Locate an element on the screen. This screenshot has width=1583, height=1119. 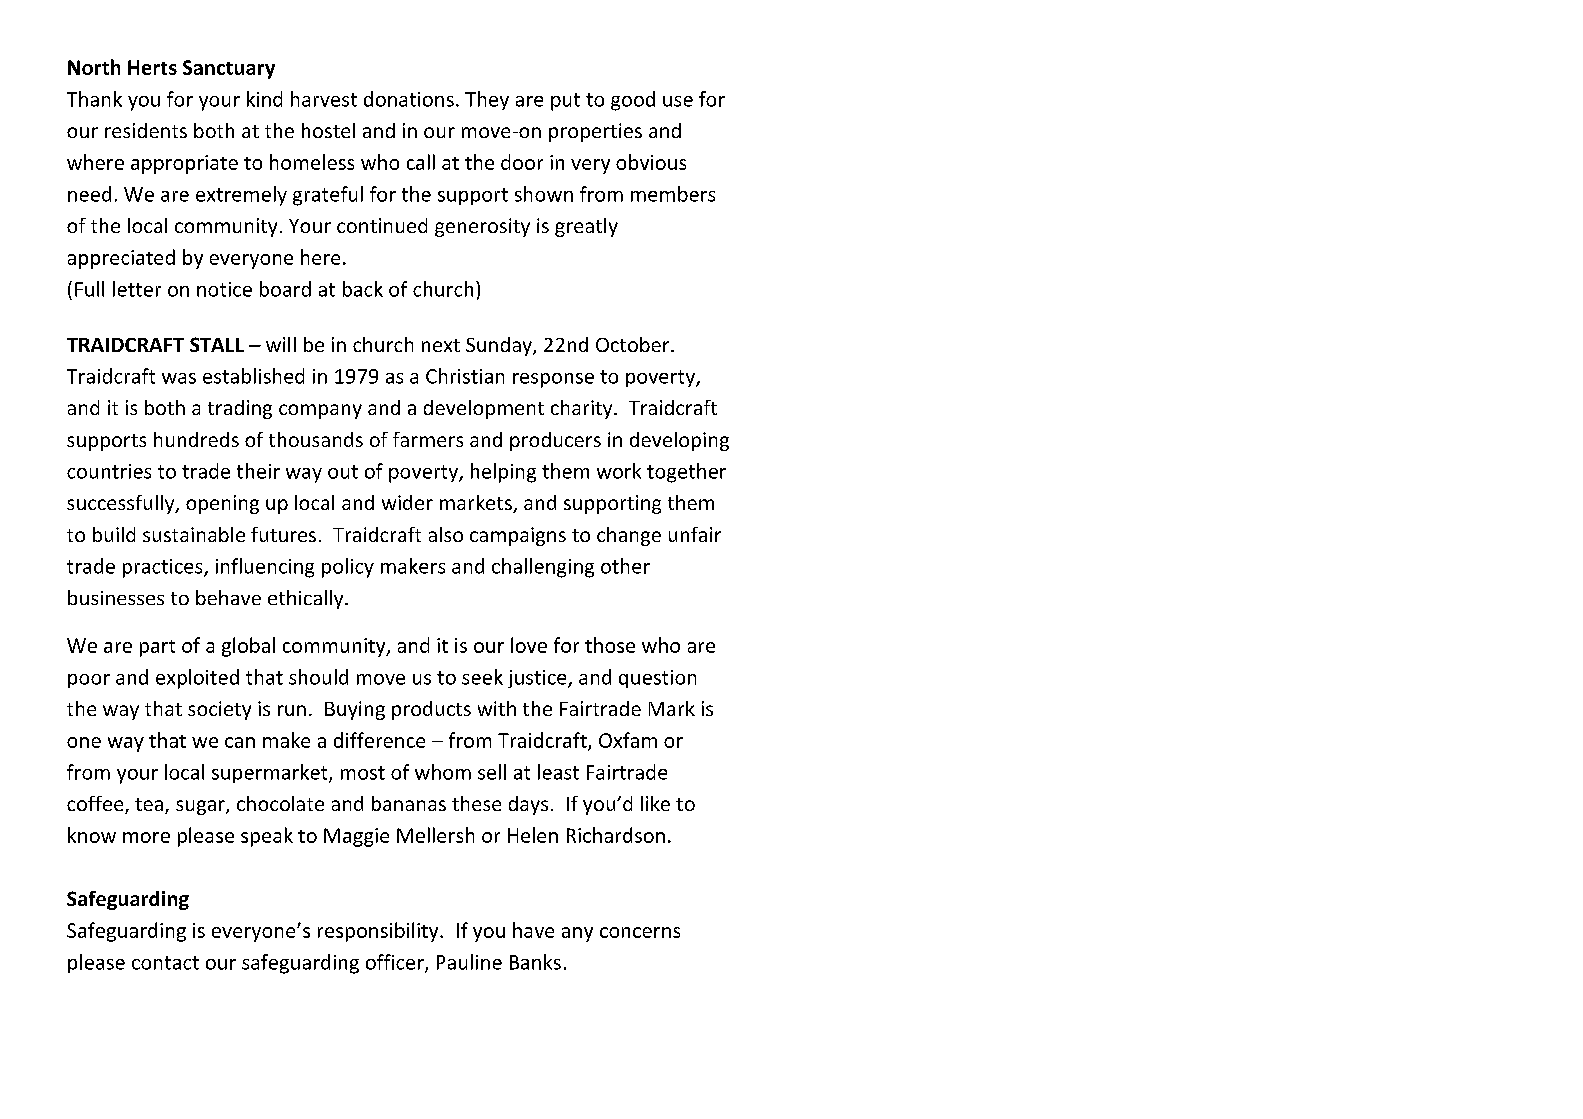
difference is located at coordinates (379, 740).
